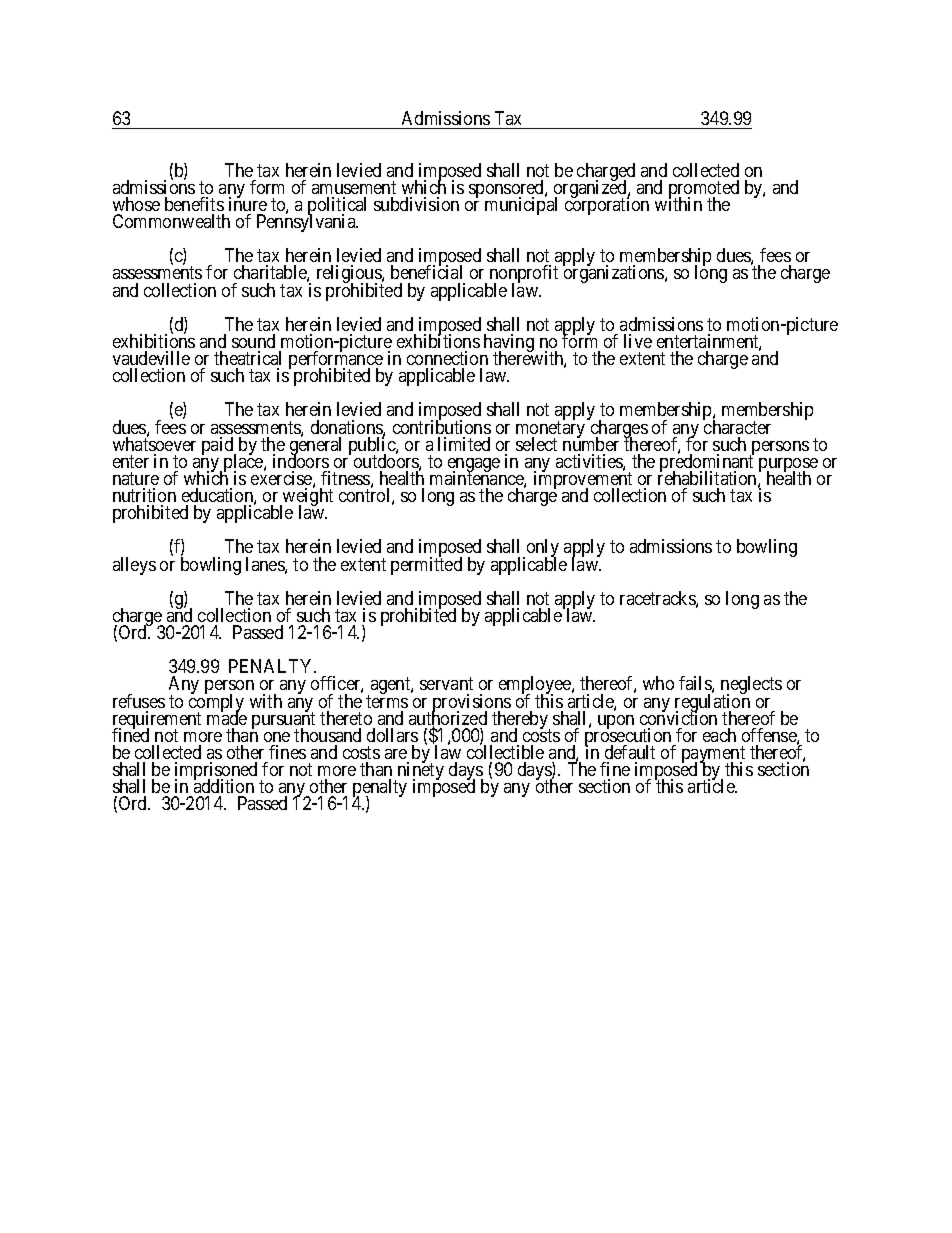 The image size is (952, 1233). I want to click on limited, so click(464, 444).
